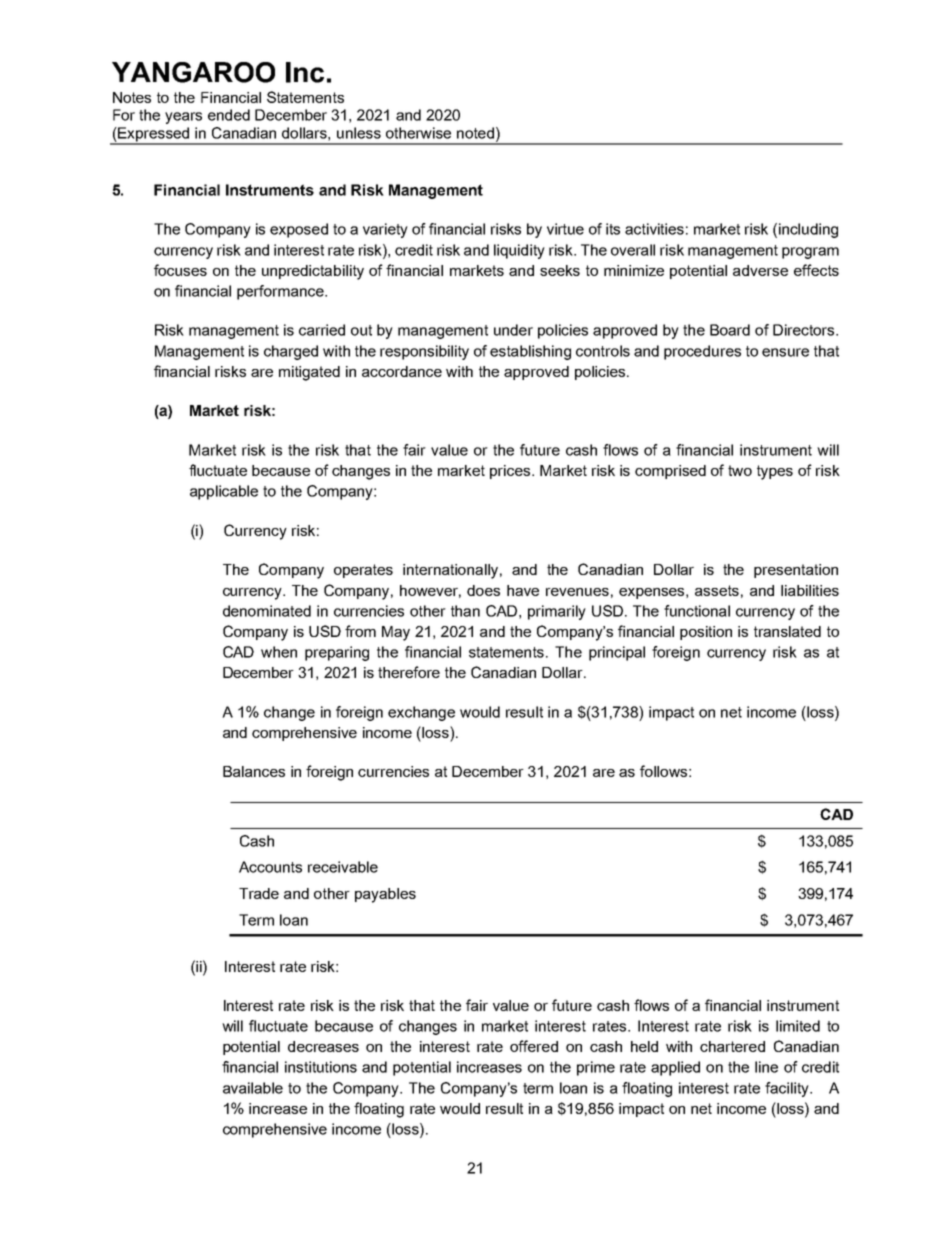  Describe the element at coordinates (254, 771) in the screenshot. I see `Balances` at that location.
